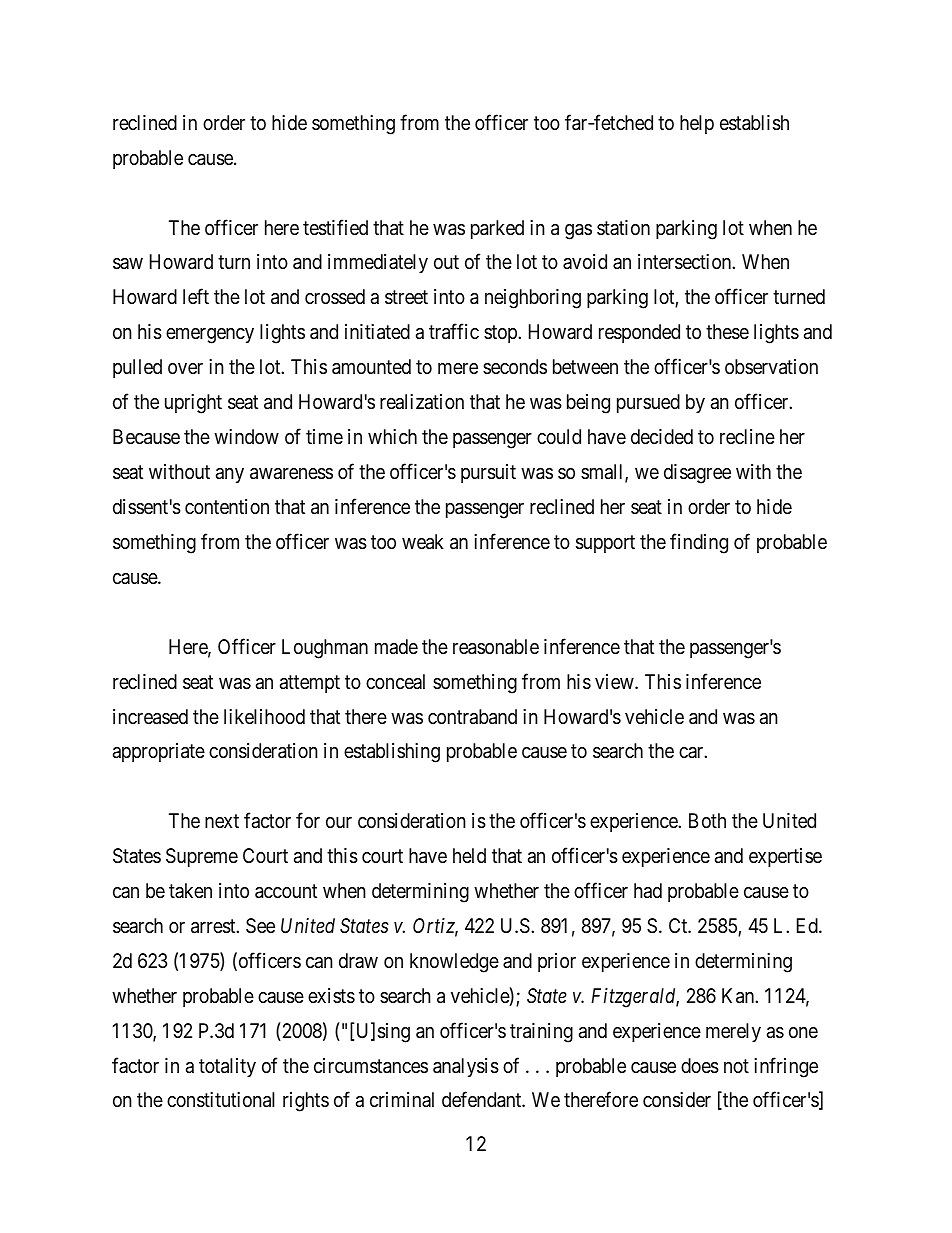 The image size is (952, 1233). I want to click on testified, so click(335, 227).
